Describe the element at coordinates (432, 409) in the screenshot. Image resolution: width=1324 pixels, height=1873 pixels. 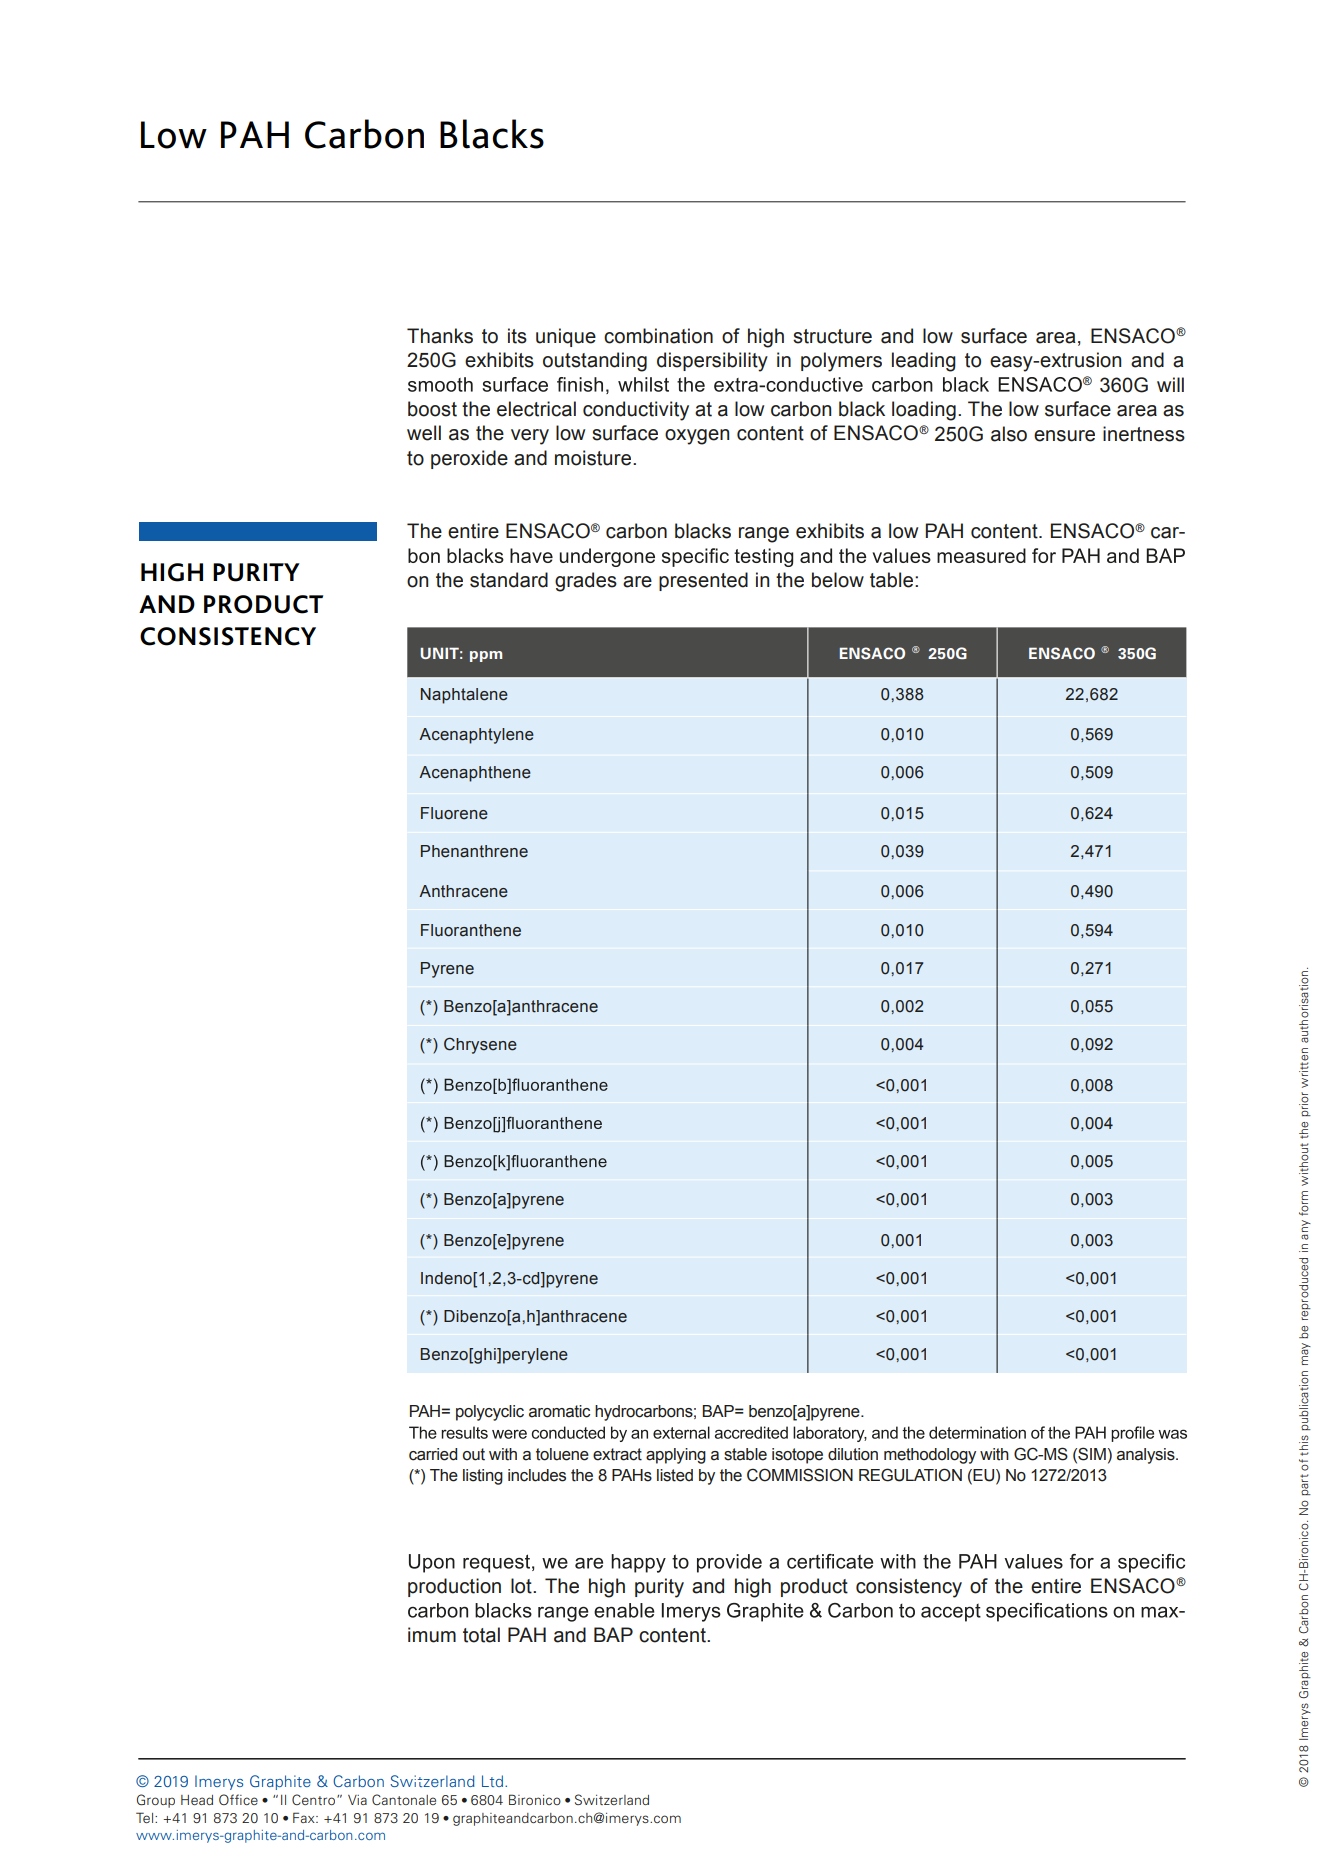
I see `boost` at that location.
